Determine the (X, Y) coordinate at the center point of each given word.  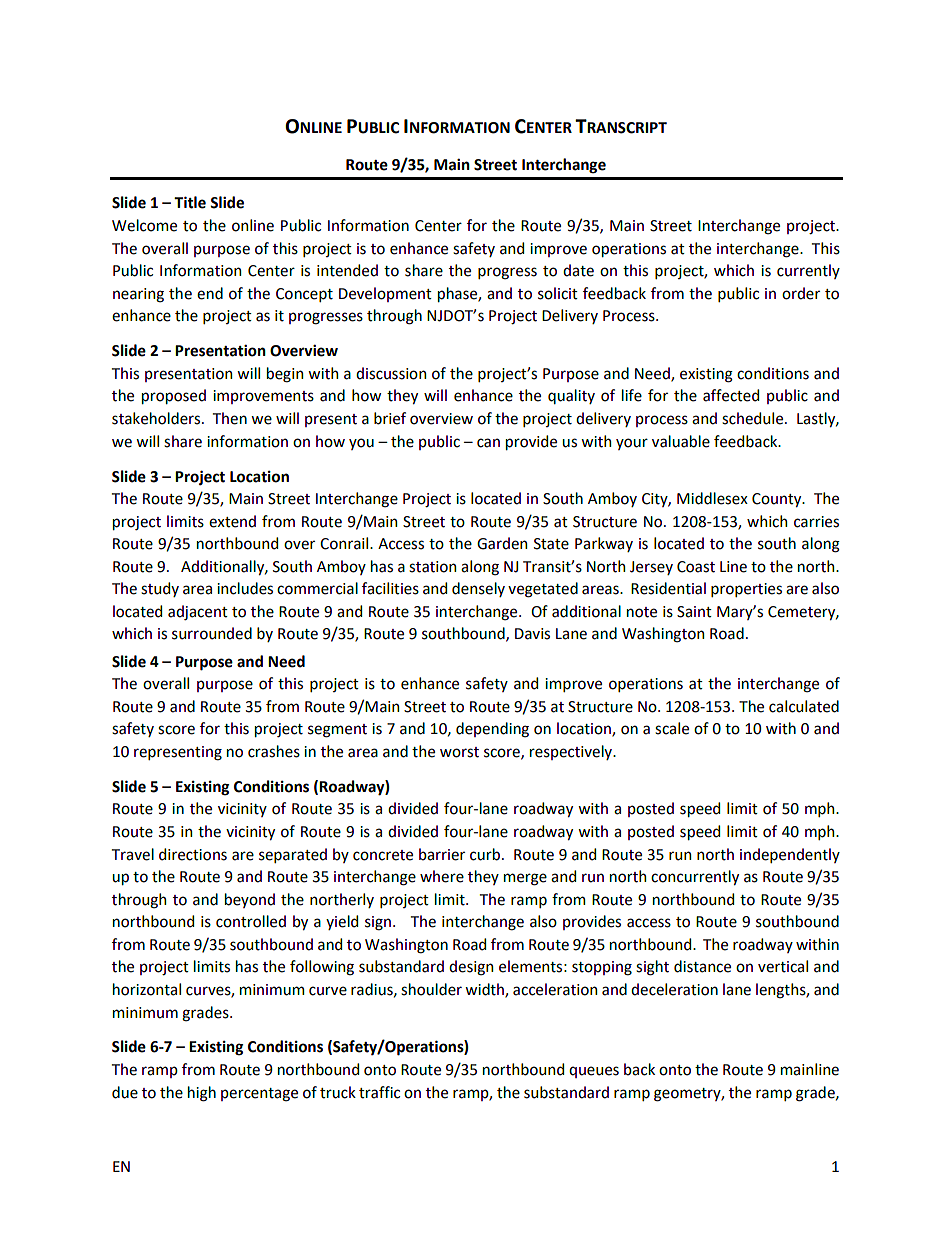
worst (459, 752)
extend (232, 521)
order (801, 293)
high (202, 1094)
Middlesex (712, 498)
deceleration (674, 989)
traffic (379, 1092)
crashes (274, 751)
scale (672, 728)
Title (190, 202)
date (578, 270)
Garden (502, 543)
